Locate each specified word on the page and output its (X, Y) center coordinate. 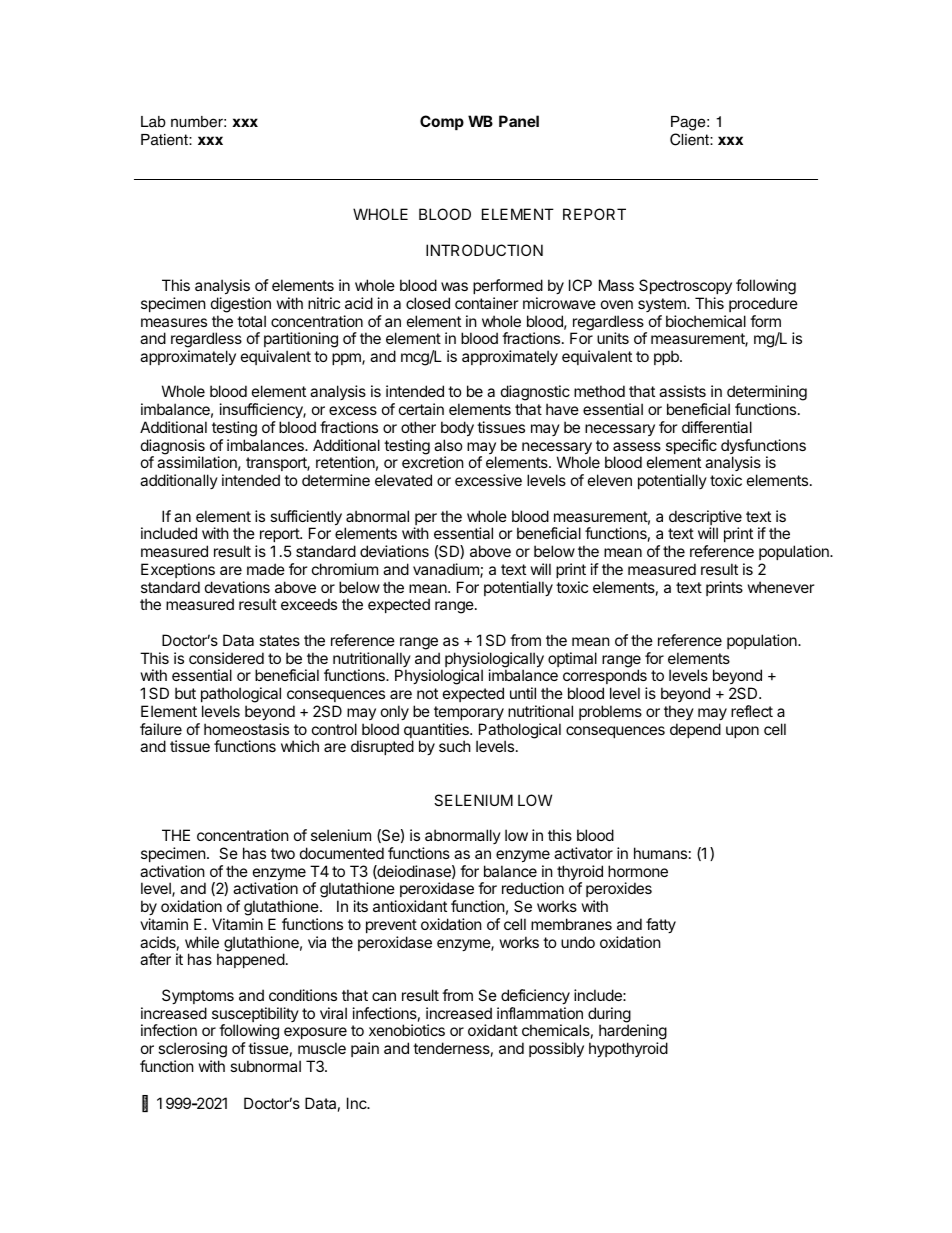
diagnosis (173, 448)
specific (691, 446)
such (455, 746)
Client (690, 139)
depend (695, 730)
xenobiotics (407, 1030)
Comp (442, 122)
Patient (165, 140)
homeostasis (246, 729)
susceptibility (255, 1016)
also (448, 445)
